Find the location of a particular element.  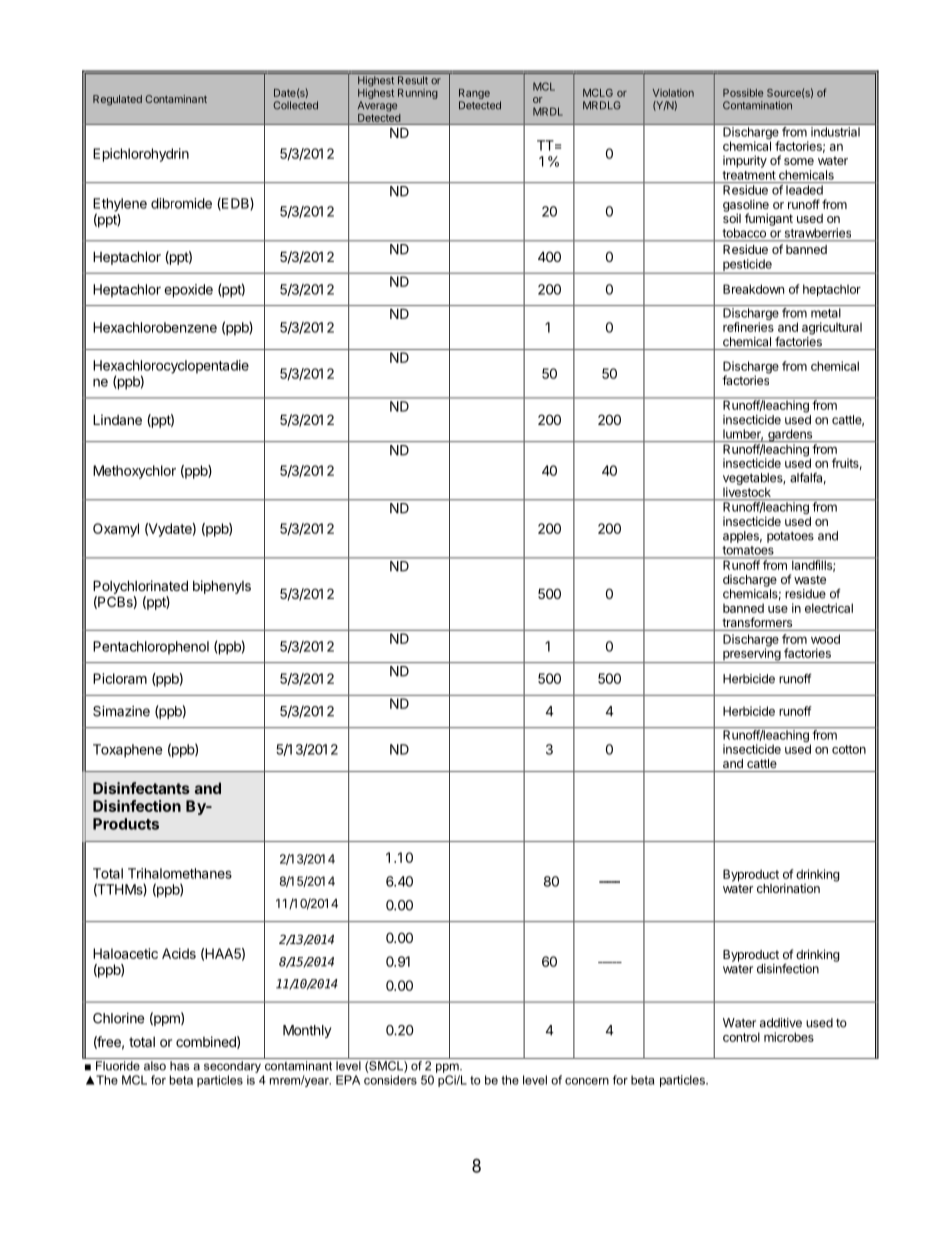

gardens is located at coordinates (790, 435).
